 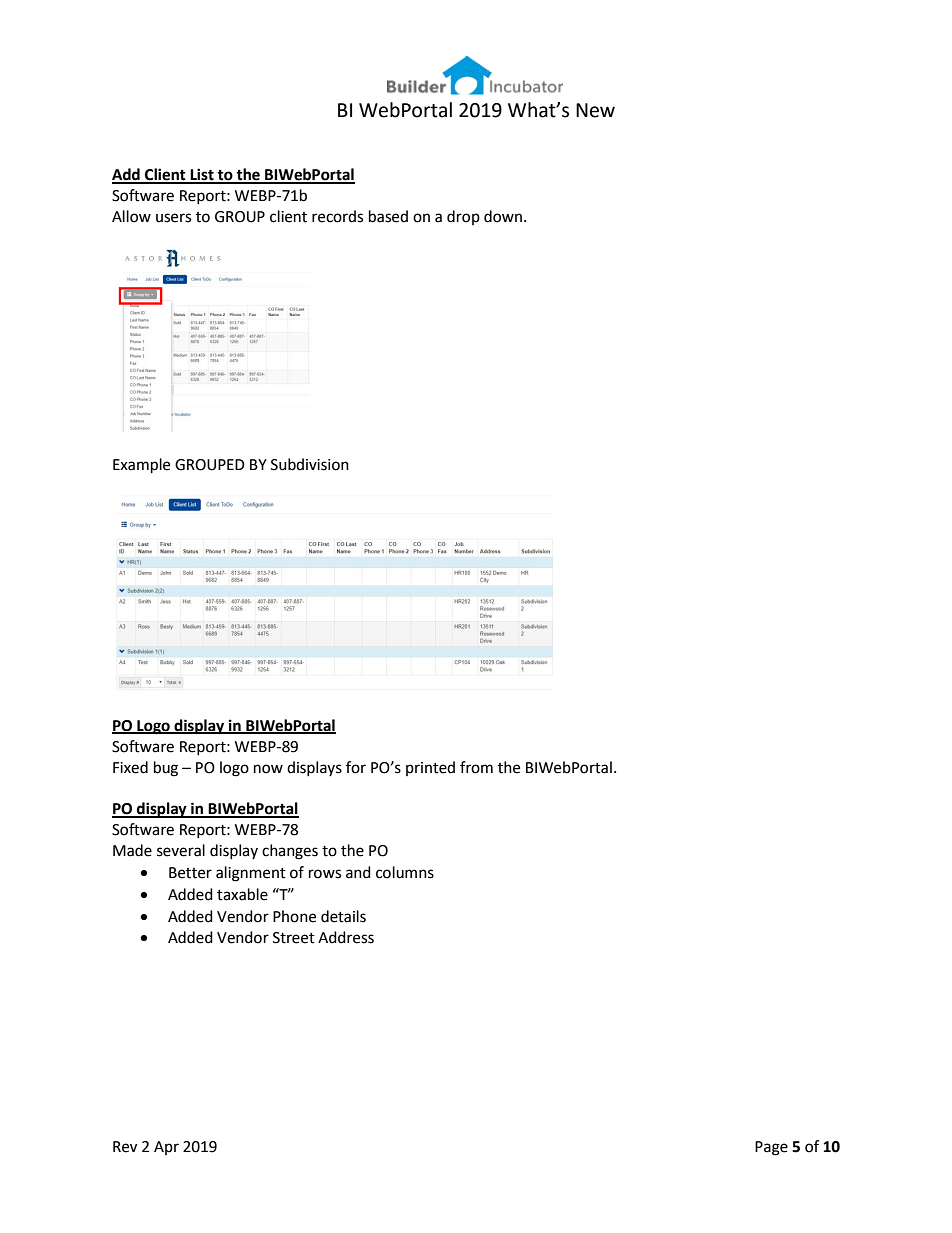 What do you see at coordinates (202, 175) in the screenshot?
I see `List` at bounding box center [202, 175].
